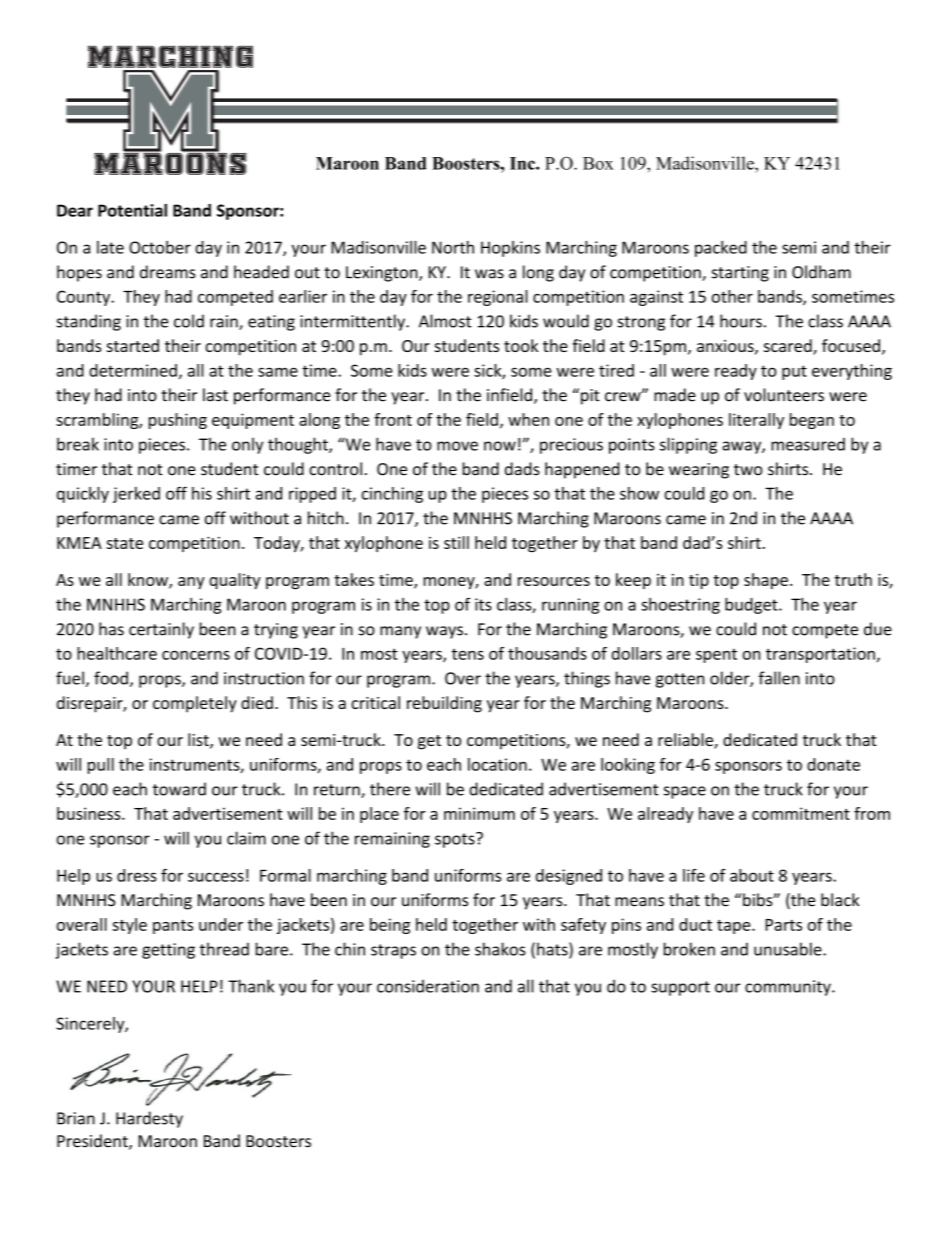 This screenshot has height=1233, width=952. Describe the element at coordinates (456, 840) in the screenshot. I see `spots` at that location.
